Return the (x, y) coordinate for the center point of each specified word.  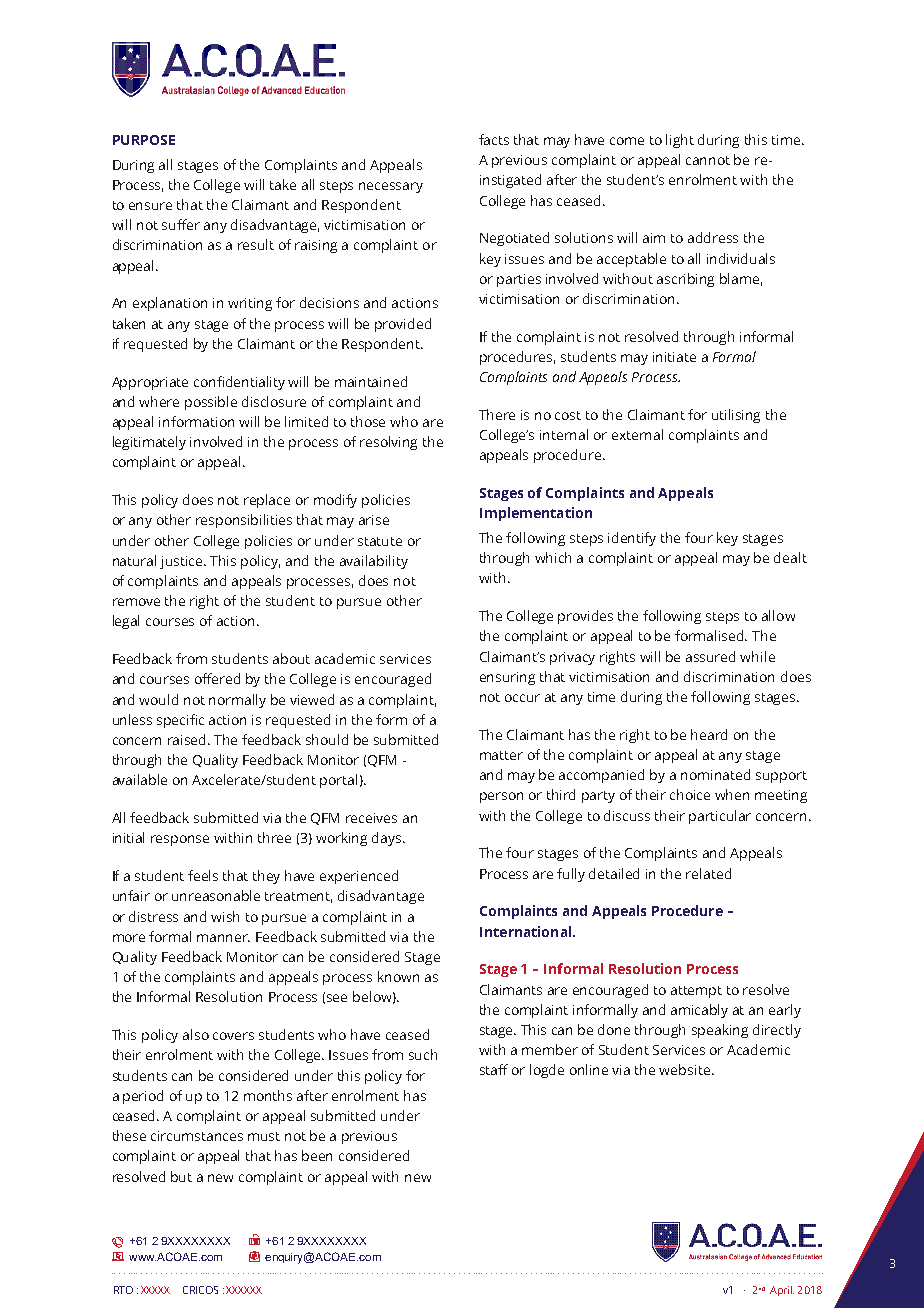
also (196, 1034)
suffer (181, 224)
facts (494, 139)
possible (211, 403)
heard (709, 734)
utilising (736, 416)
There (497, 414)
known (398, 976)
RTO (123, 1290)
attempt (696, 992)
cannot (708, 160)
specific (180, 721)
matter (501, 755)
